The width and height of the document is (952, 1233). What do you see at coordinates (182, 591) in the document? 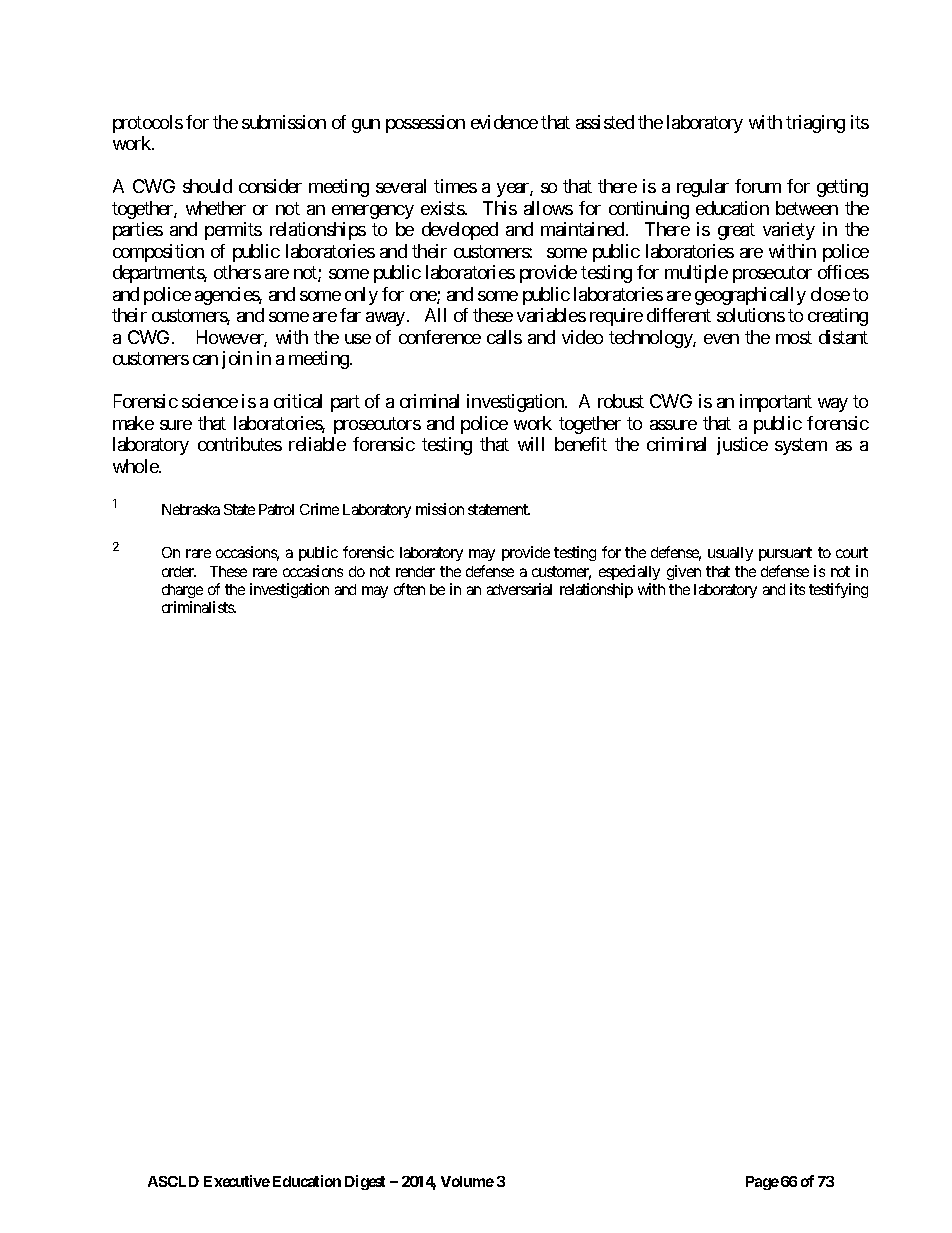
I see `charge` at bounding box center [182, 591].
